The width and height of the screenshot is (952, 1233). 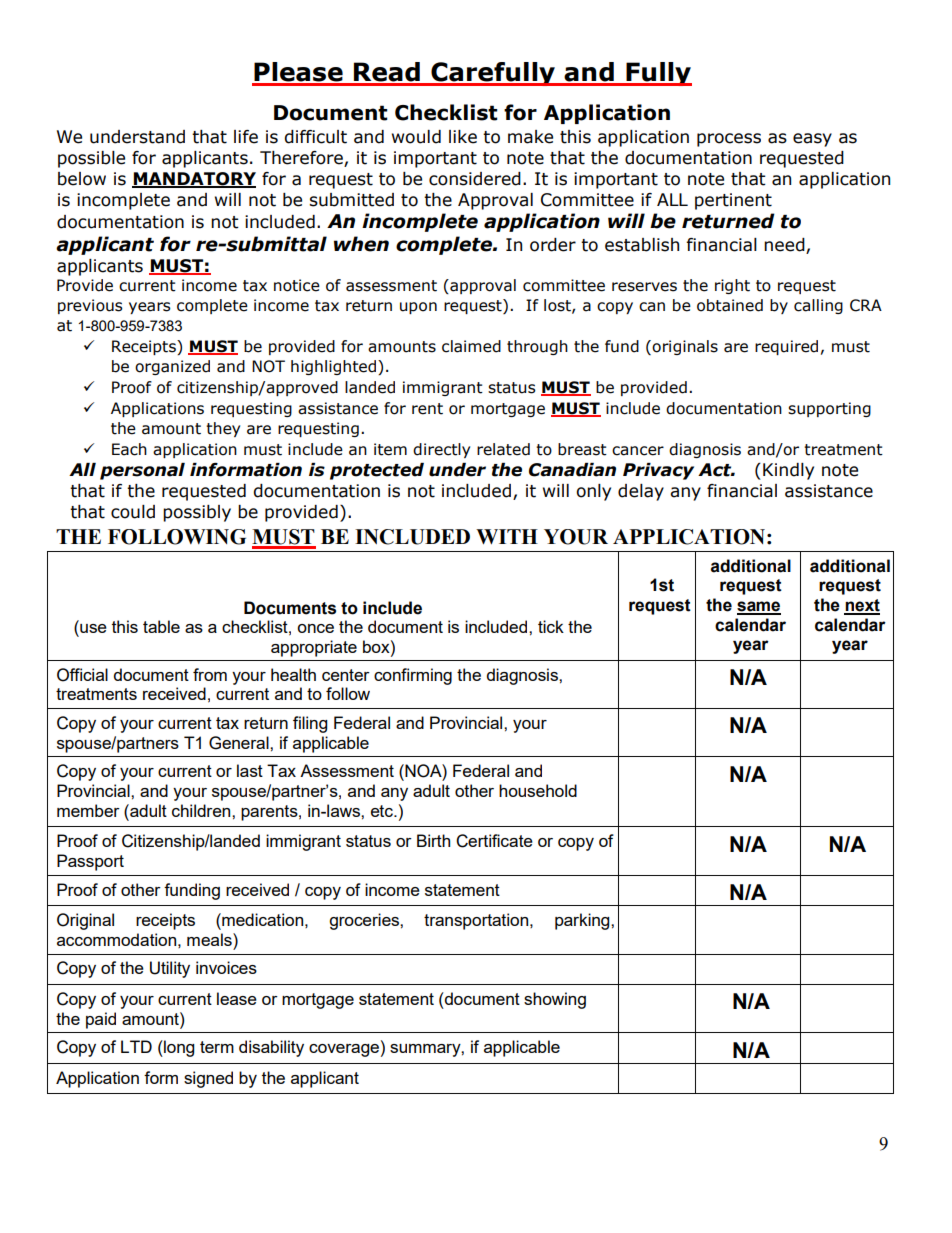 I want to click on MANDATORY, so click(x=194, y=180).
